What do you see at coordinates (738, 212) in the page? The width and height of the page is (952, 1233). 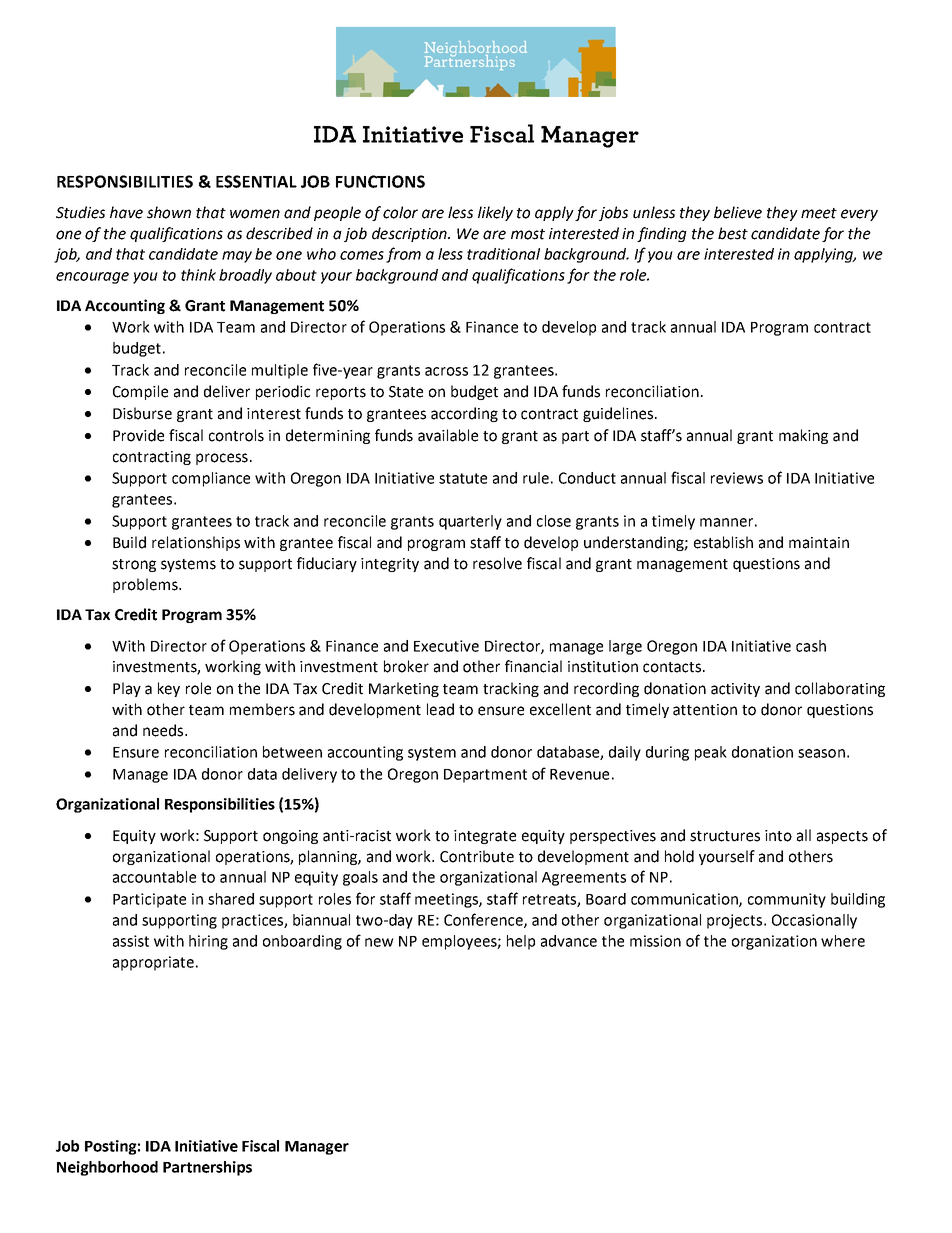 I see `believe` at bounding box center [738, 212].
